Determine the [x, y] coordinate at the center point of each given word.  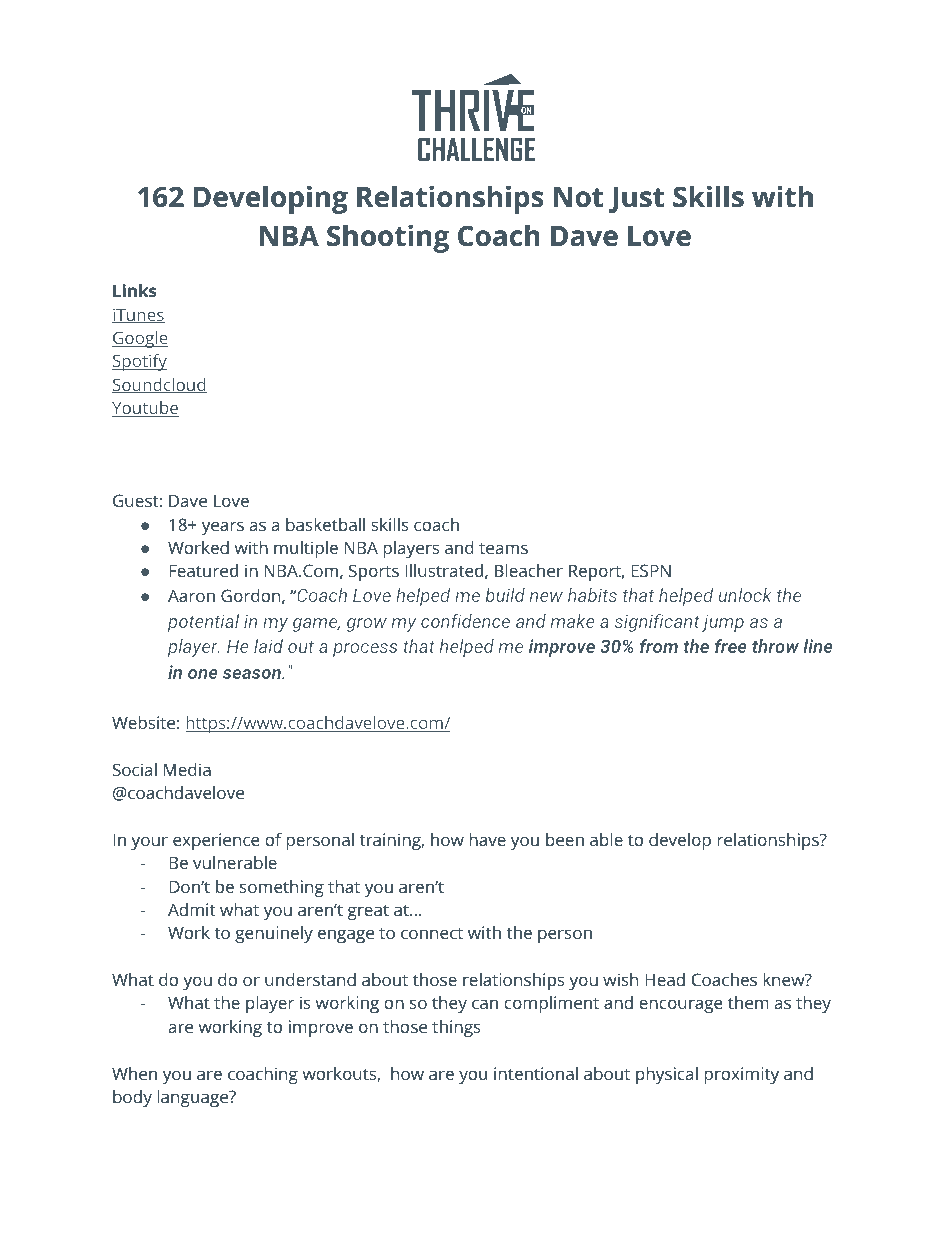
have [487, 839]
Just [636, 200]
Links [135, 290]
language [194, 1098]
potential [203, 623]
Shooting [388, 238]
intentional [536, 1073]
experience [216, 841]
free [731, 646]
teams [503, 548]
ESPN [651, 570]
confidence [465, 621]
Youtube [145, 409]
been [565, 839]
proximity [741, 1075]
